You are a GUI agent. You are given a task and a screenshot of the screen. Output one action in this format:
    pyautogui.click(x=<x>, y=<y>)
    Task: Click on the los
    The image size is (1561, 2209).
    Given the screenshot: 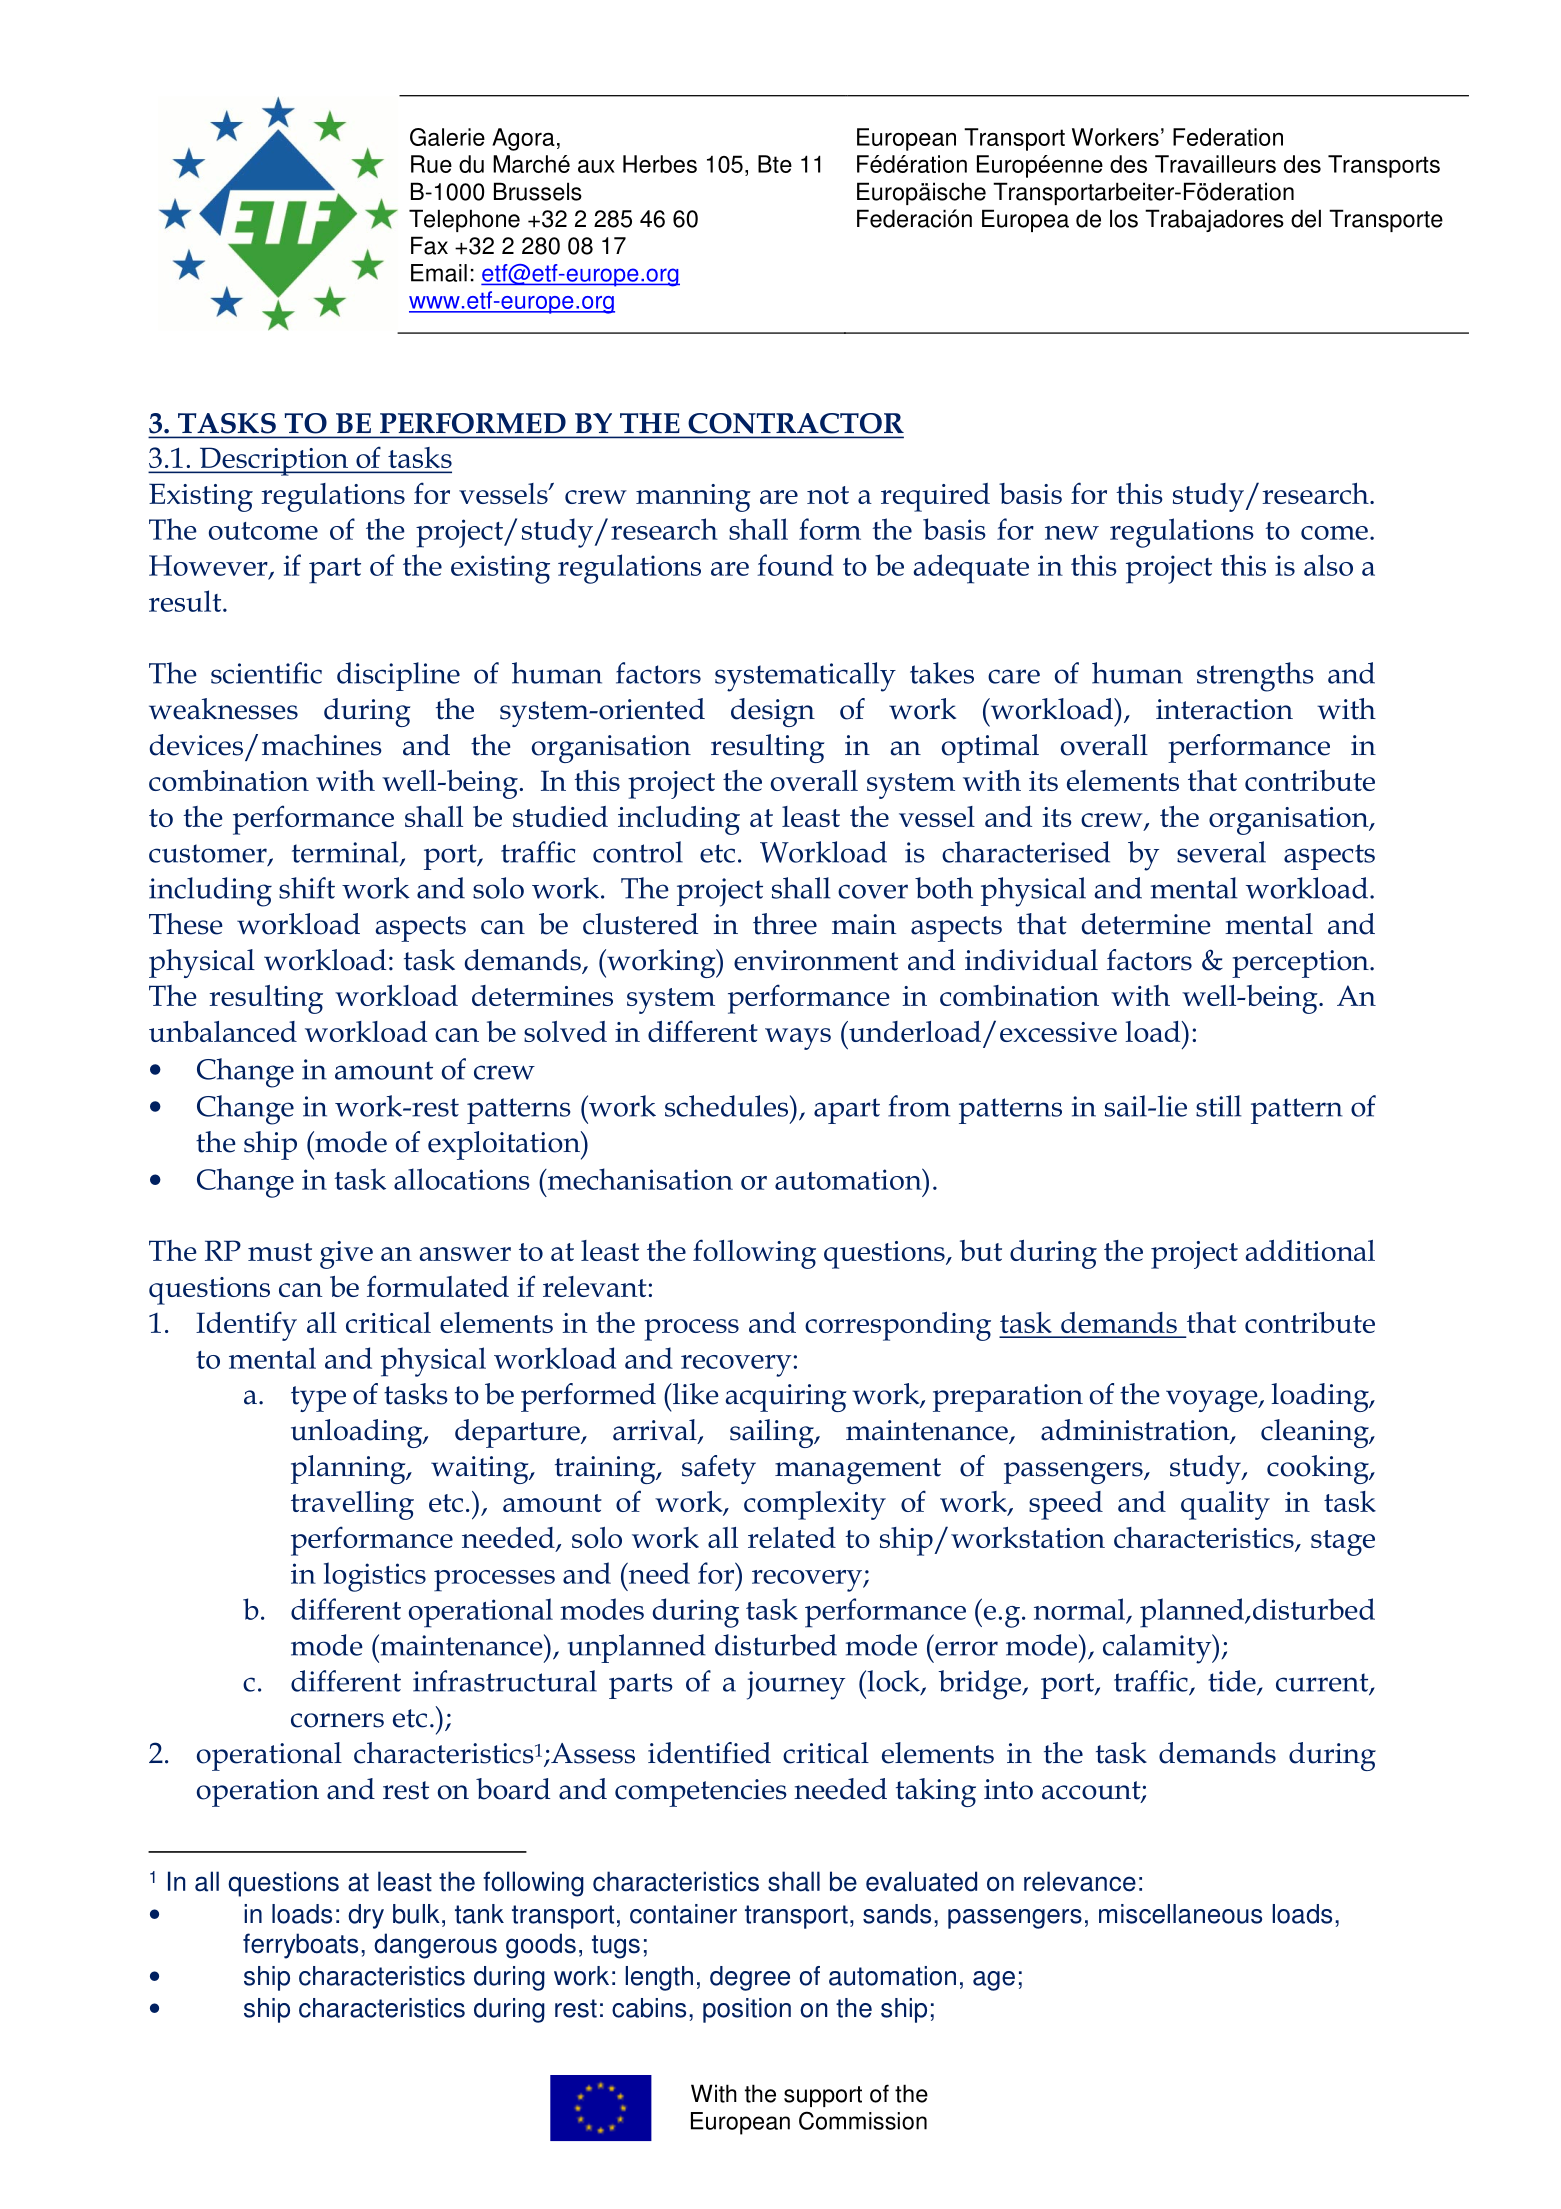 What is the action you would take?
    pyautogui.click(x=1124, y=218)
